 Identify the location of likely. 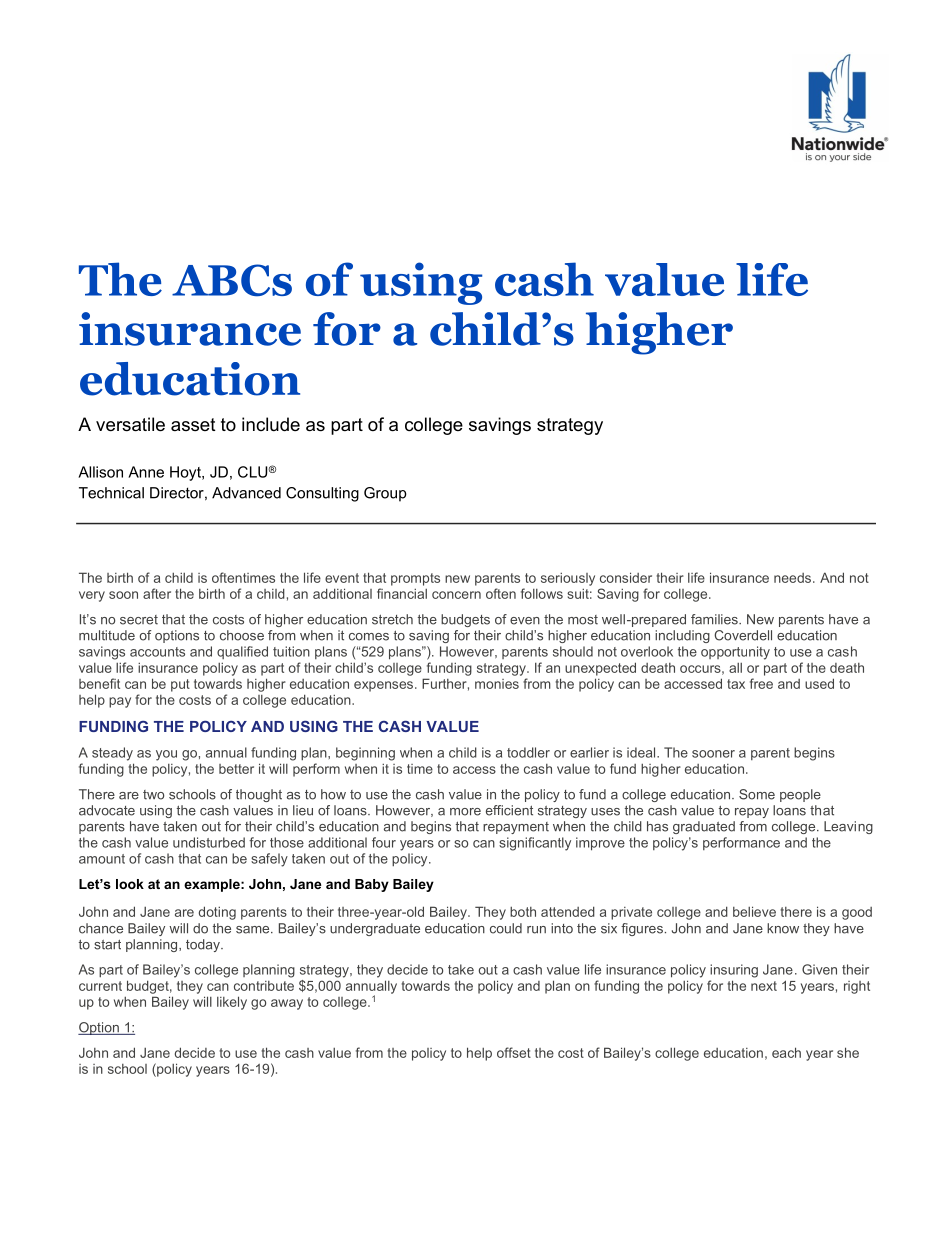
(232, 1003).
